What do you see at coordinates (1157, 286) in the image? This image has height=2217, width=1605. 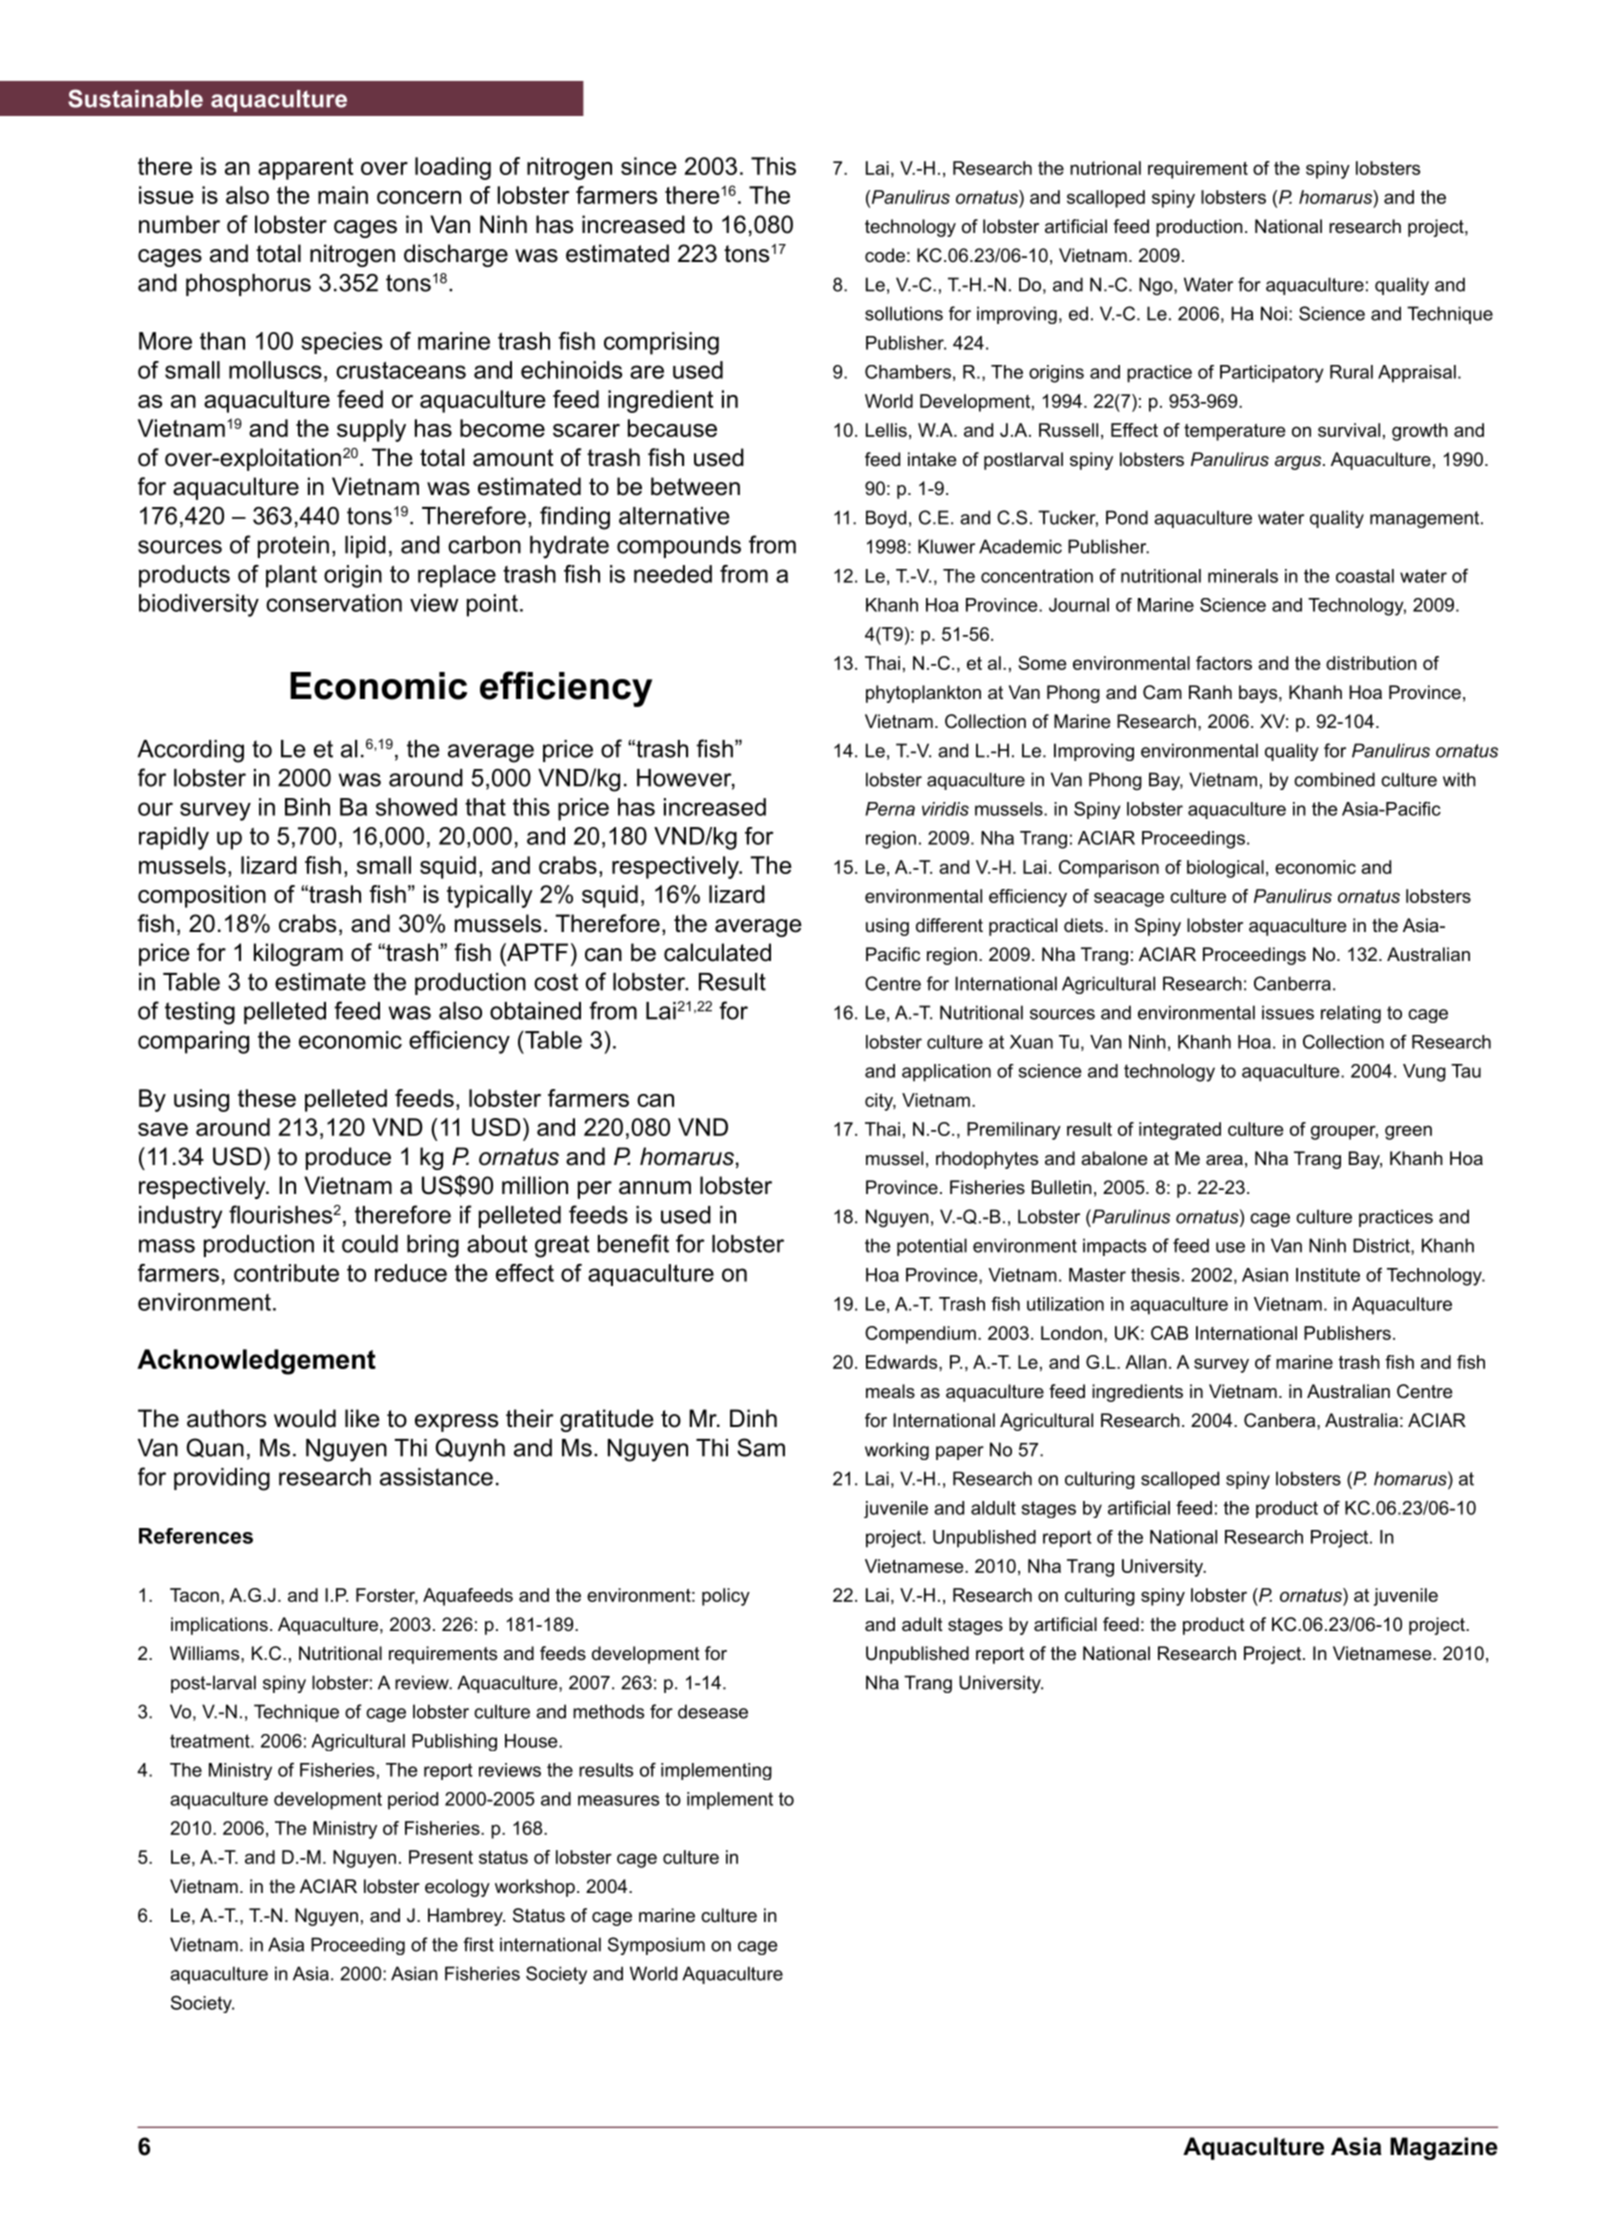 I see `Ngo` at bounding box center [1157, 286].
